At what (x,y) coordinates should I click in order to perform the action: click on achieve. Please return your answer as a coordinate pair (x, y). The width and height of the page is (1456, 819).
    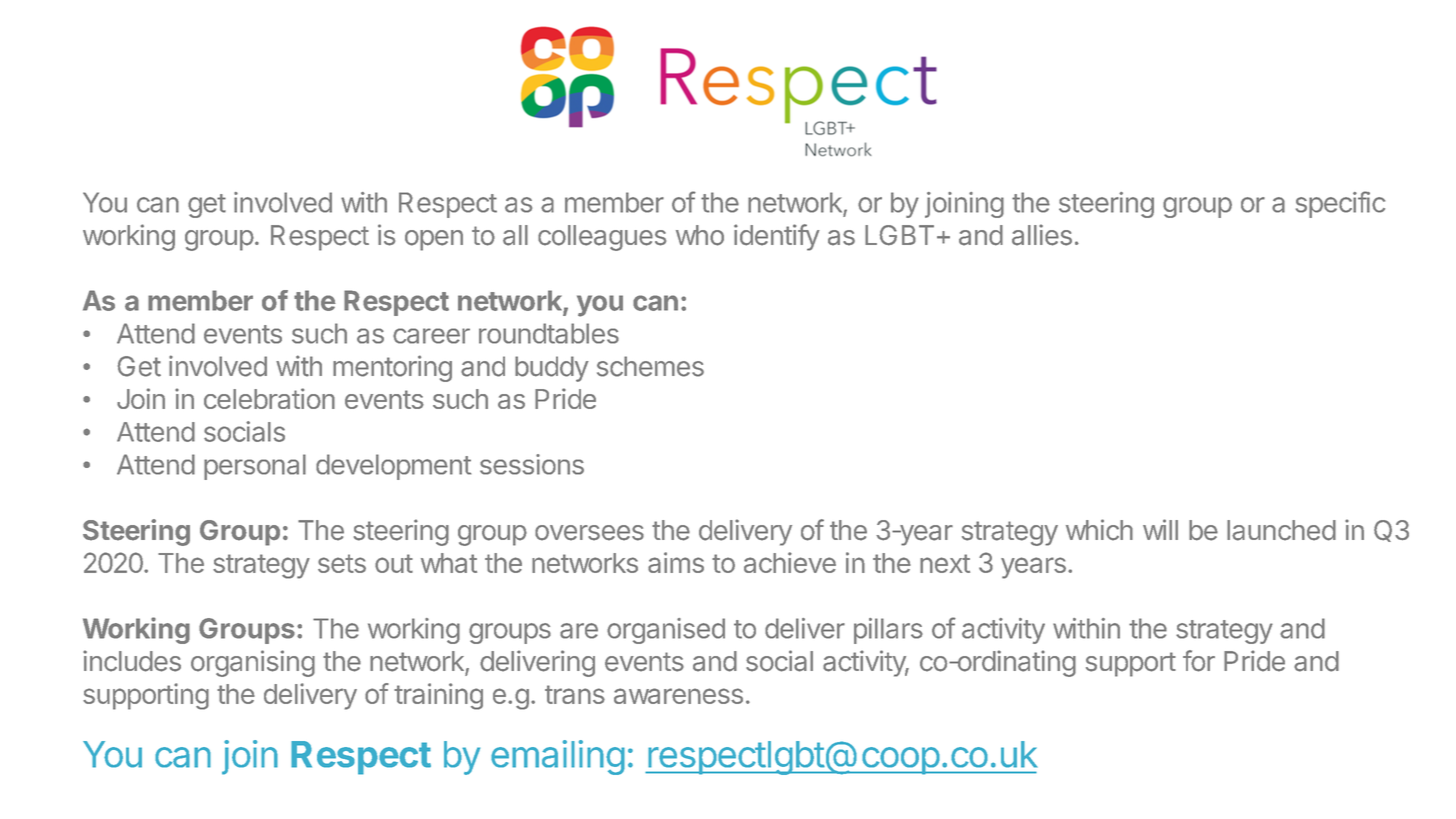
    Looking at the image, I should click on (790, 562).
